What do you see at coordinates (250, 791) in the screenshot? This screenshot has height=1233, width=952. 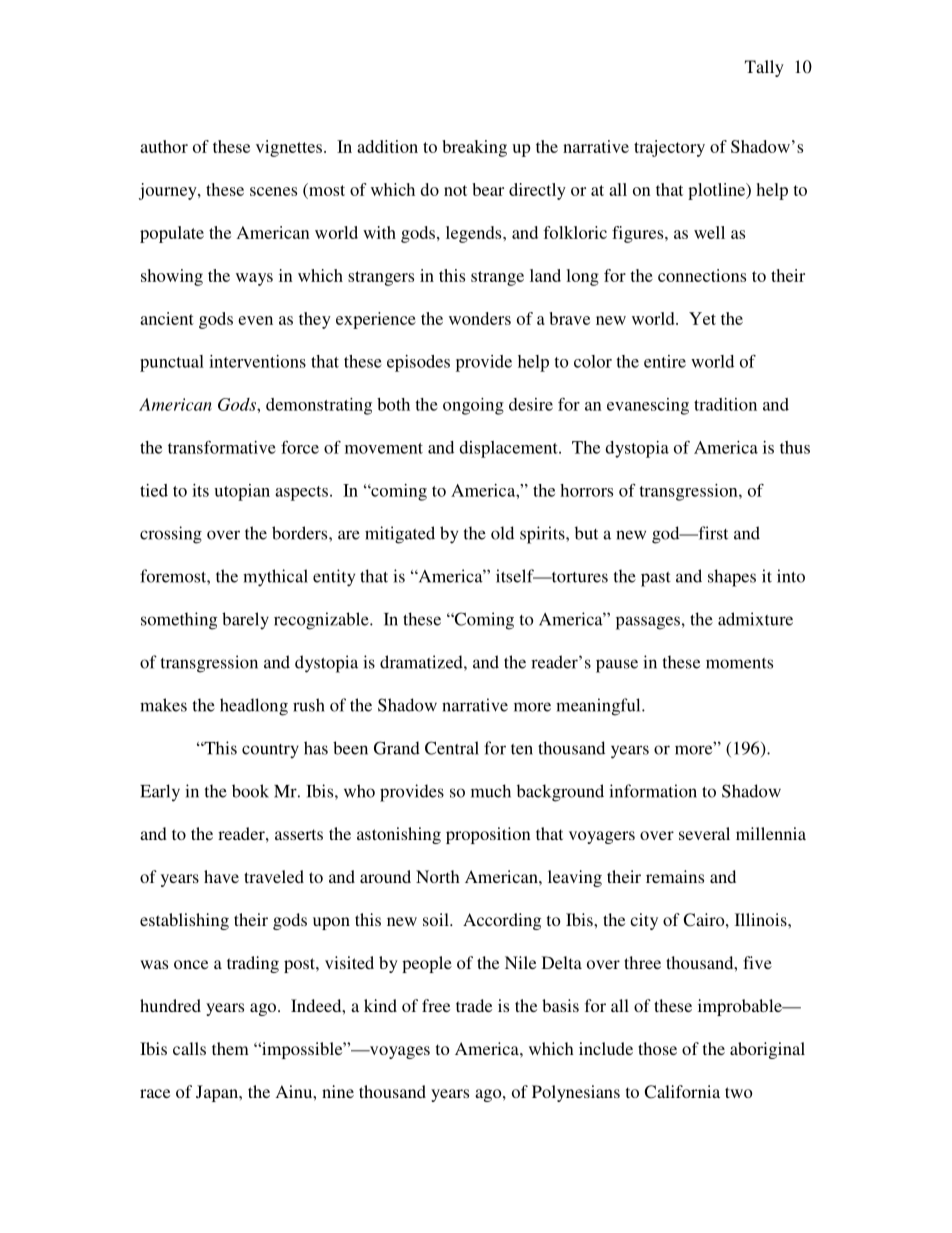 I see `book` at bounding box center [250, 791].
